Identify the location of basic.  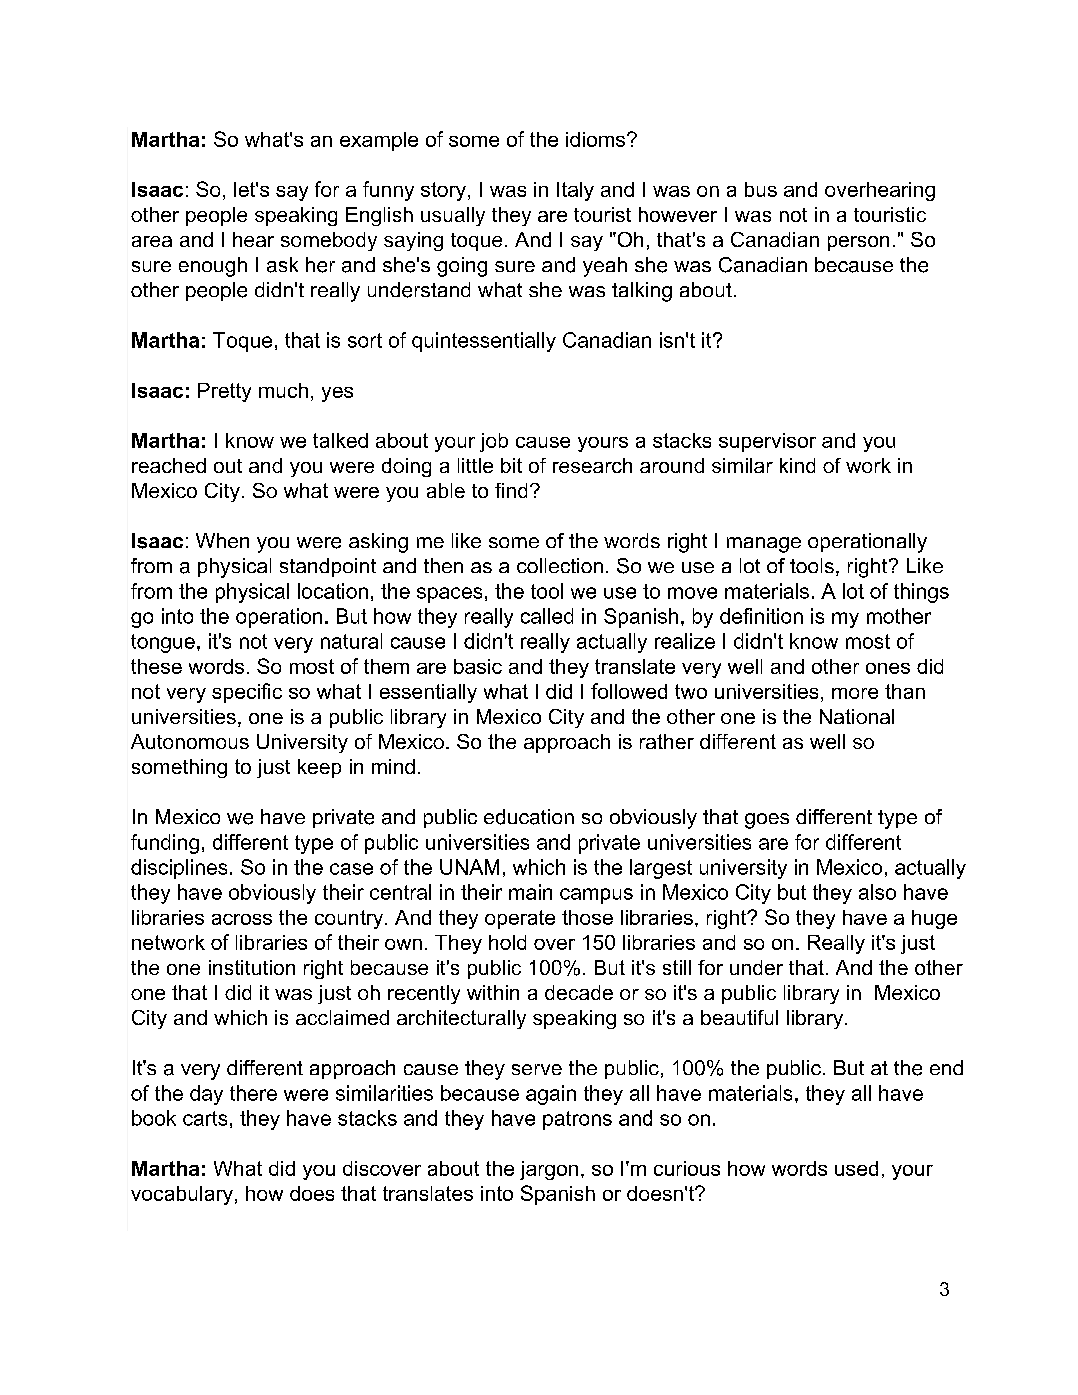
(478, 666).
